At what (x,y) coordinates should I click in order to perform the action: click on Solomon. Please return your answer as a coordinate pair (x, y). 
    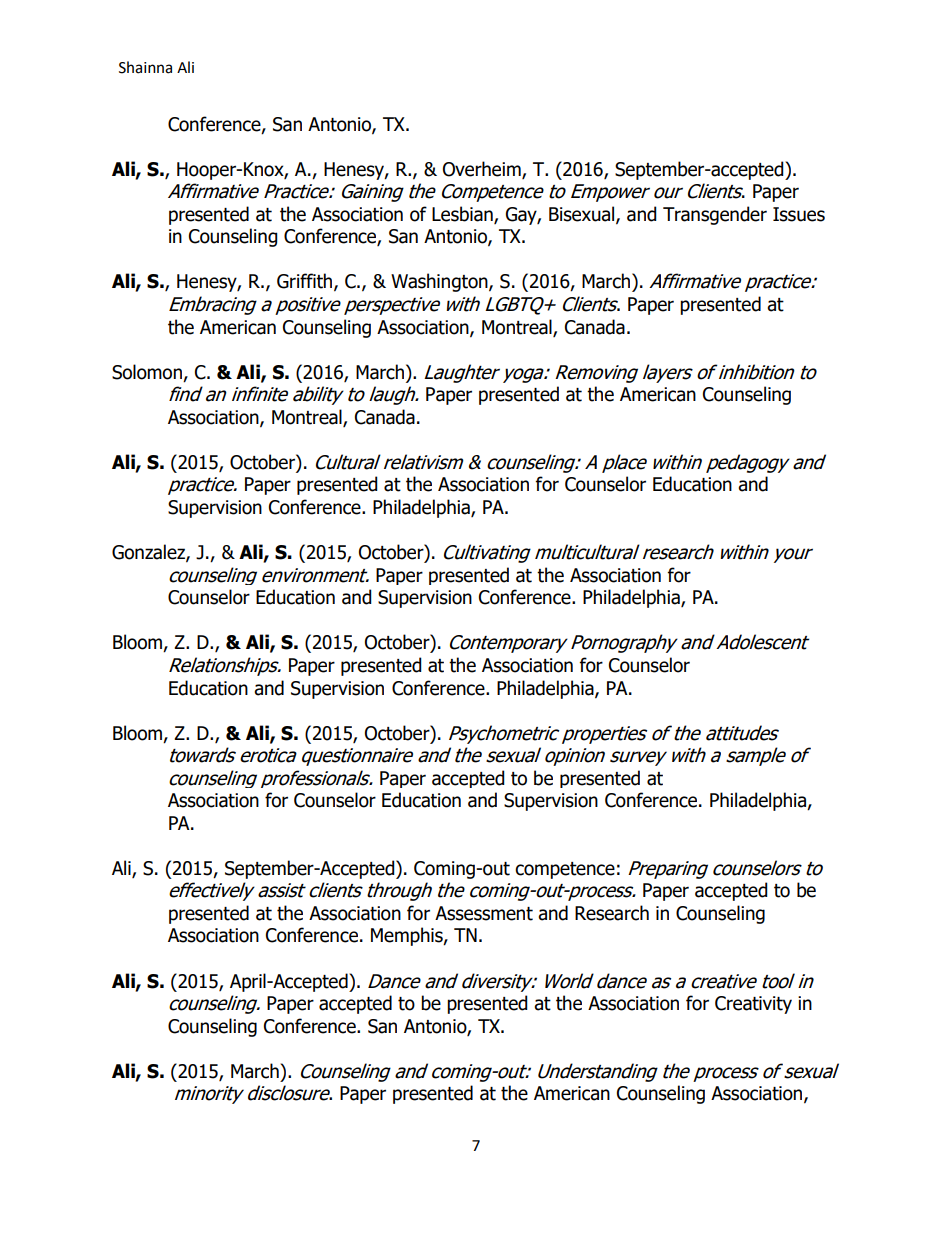
    Looking at the image, I should click on (147, 372).
